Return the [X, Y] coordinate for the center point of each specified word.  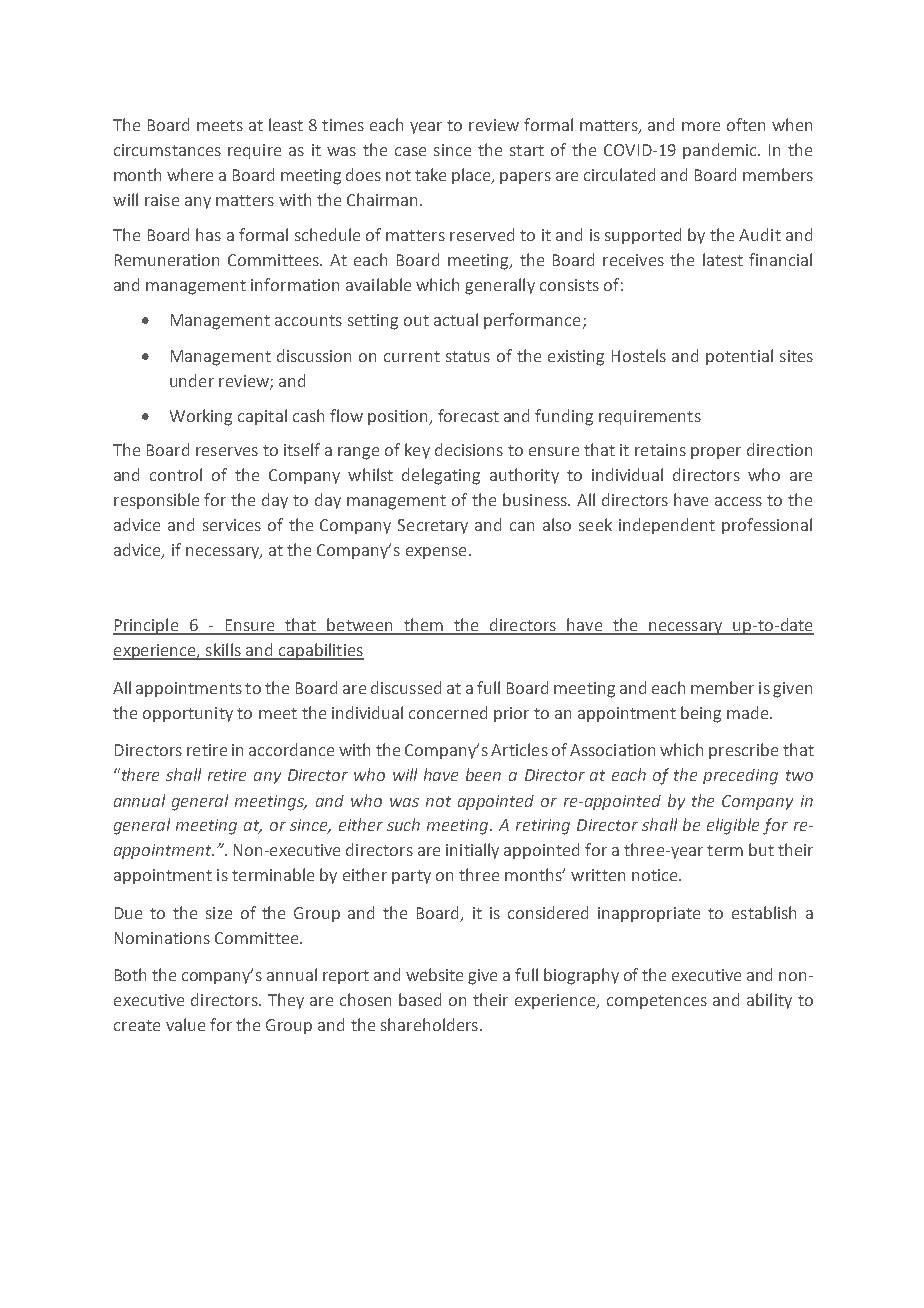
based [420, 999]
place [472, 176]
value [185, 1024]
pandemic [721, 151]
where [190, 174]
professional [767, 526]
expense [436, 553]
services [232, 525]
